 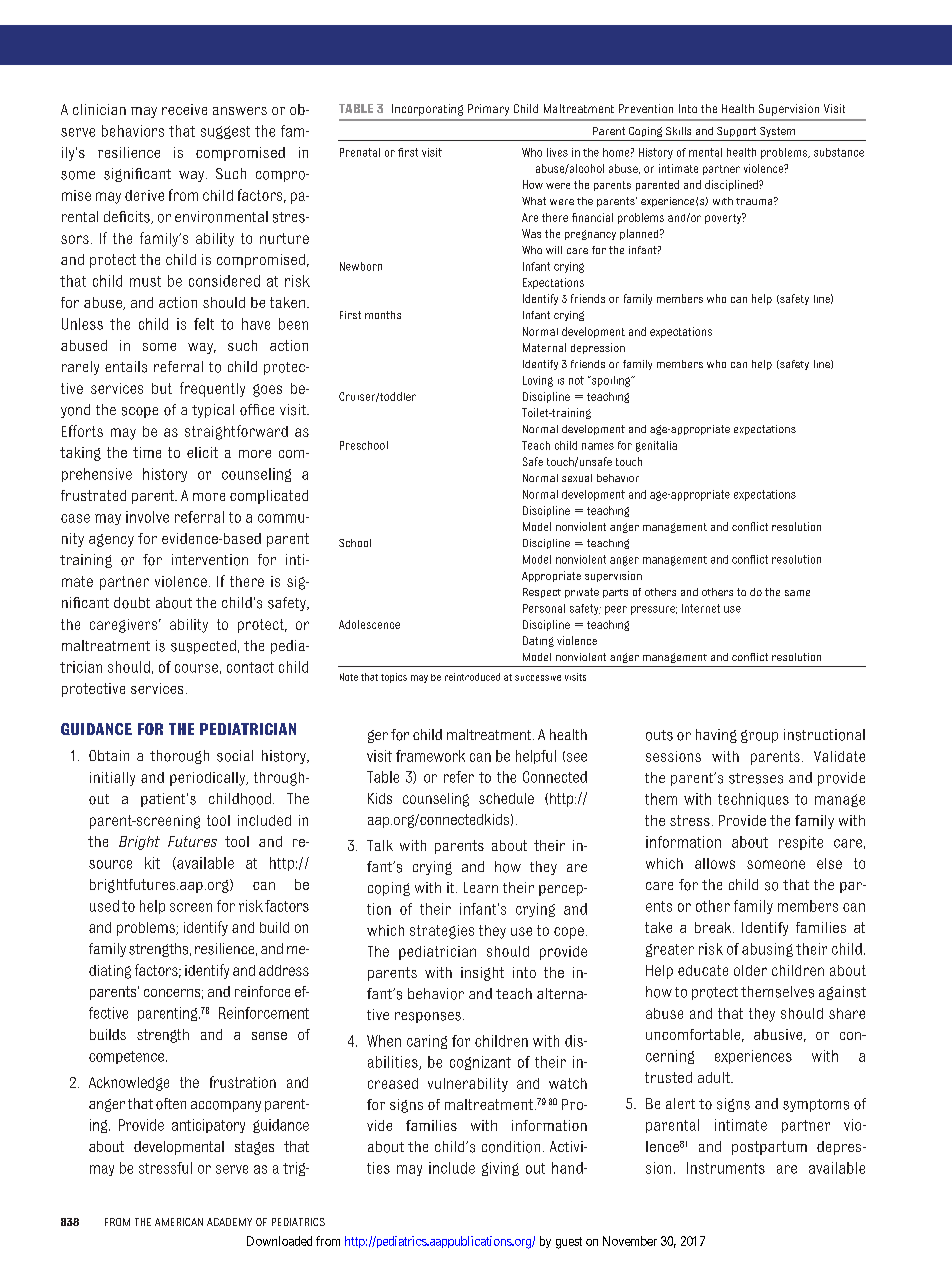 I want to click on strategies, so click(x=442, y=932).
